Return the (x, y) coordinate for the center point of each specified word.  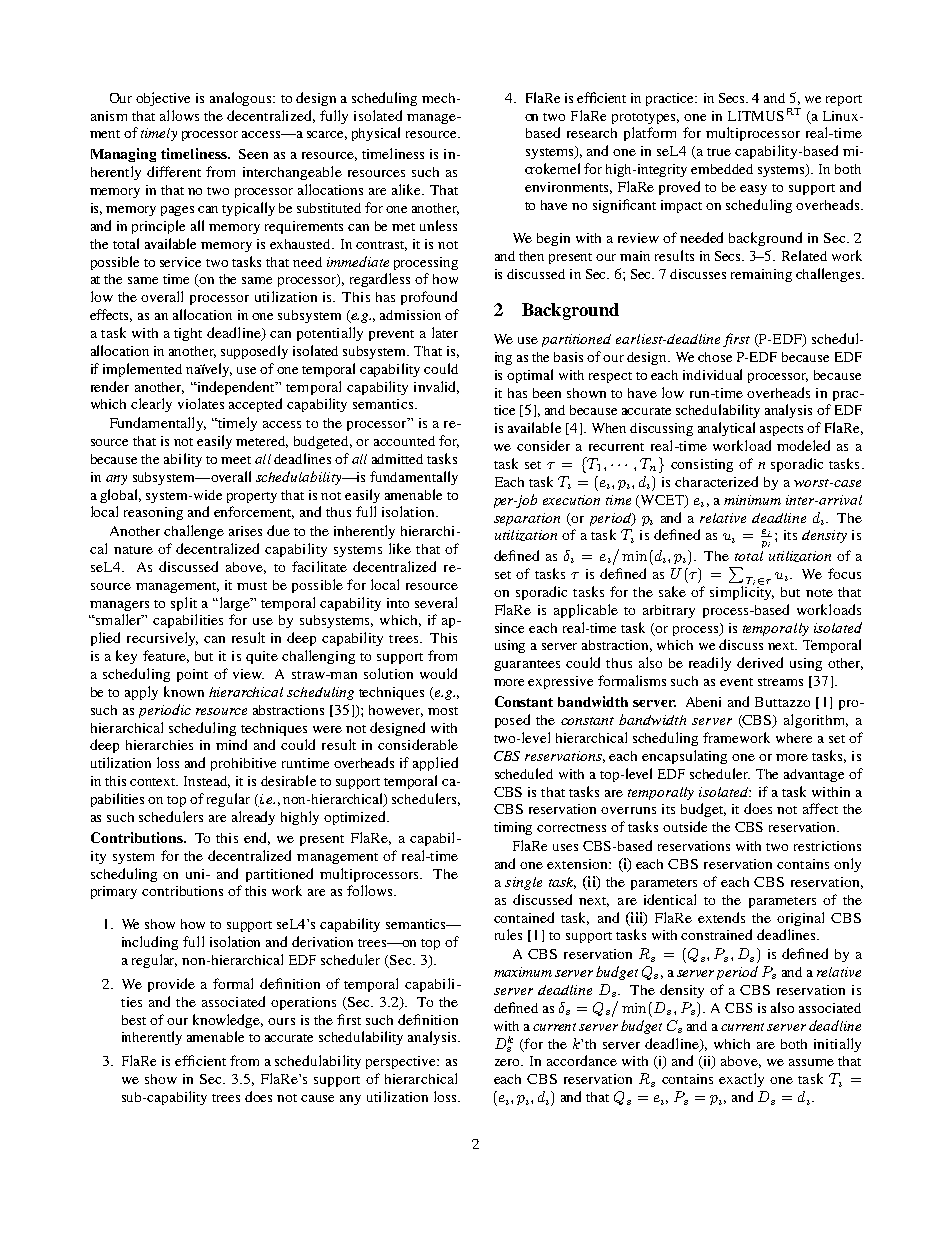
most (443, 711)
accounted (404, 441)
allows (179, 115)
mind (231, 744)
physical (376, 134)
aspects (781, 430)
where (794, 738)
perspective (402, 1062)
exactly (741, 1080)
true (719, 152)
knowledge (228, 1021)
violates (201, 403)
